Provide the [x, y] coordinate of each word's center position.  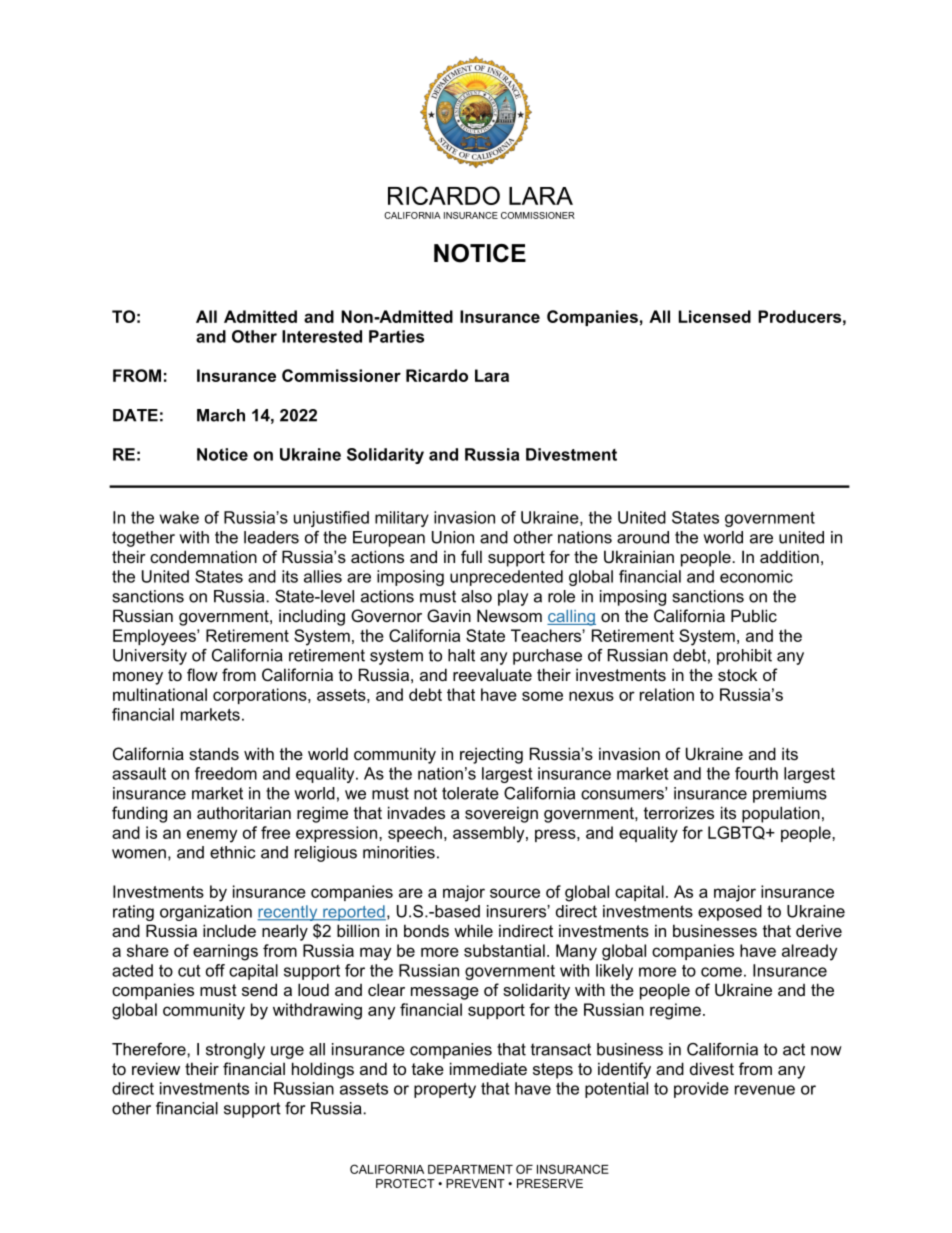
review [156, 1068]
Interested [322, 336]
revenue [765, 1090]
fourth [756, 773]
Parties [396, 336]
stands [214, 753]
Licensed [715, 316]
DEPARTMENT [470, 1169]
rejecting [491, 755]
